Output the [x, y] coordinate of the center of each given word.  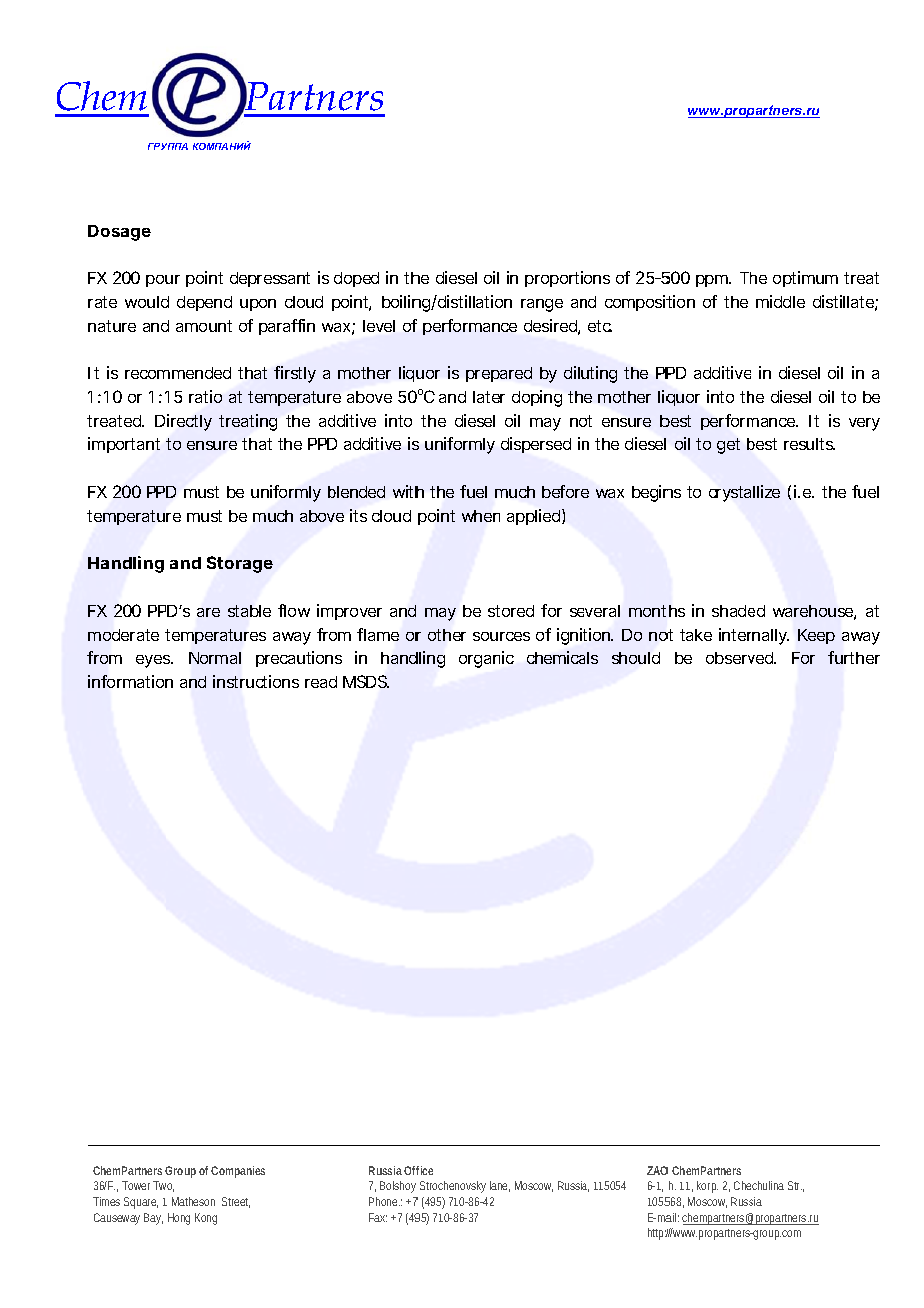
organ [479, 661]
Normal [215, 658]
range [542, 305]
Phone [384, 1201]
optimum [805, 279]
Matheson [193, 1201]
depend [204, 303]
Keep [816, 636]
